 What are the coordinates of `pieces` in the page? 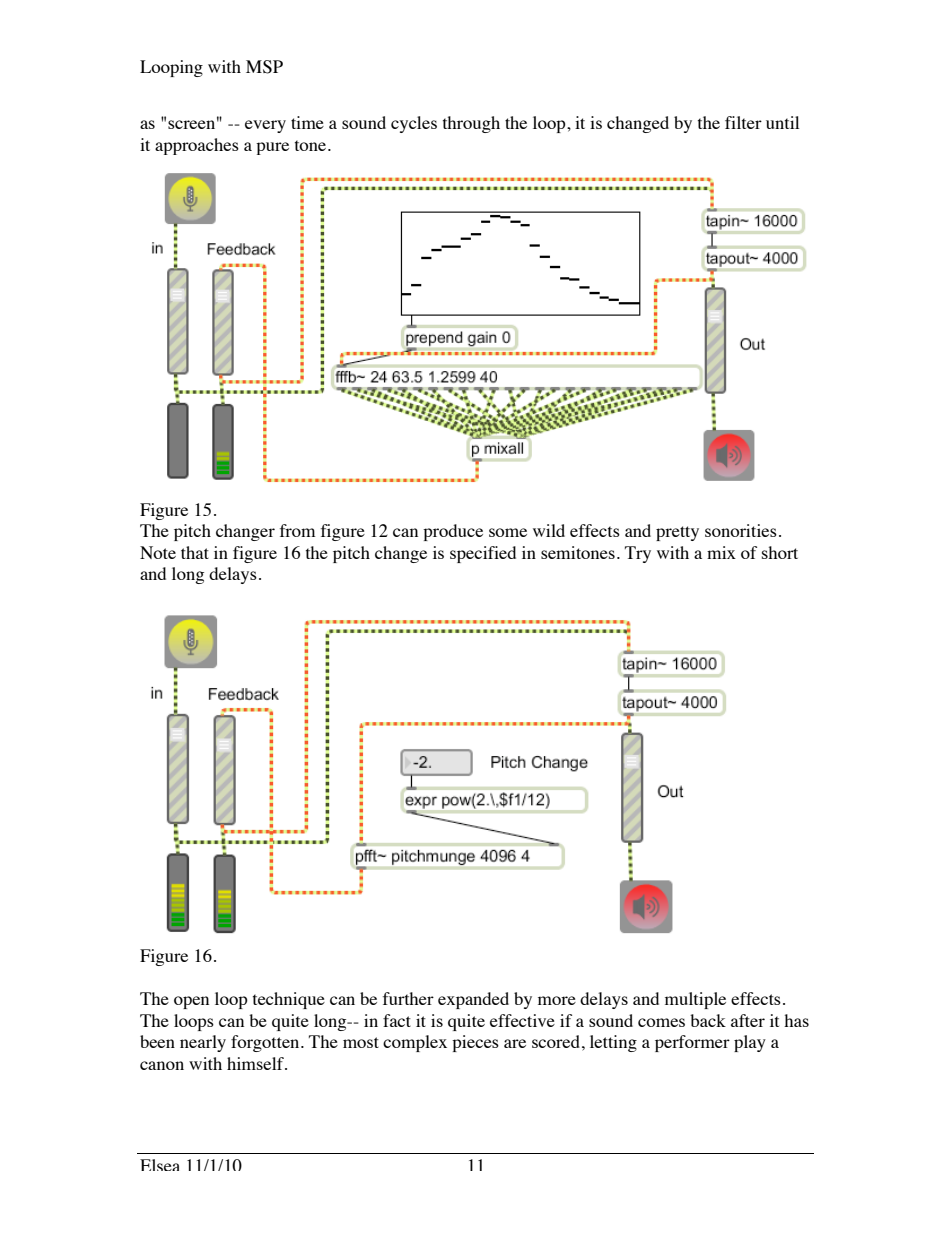 It's located at (475, 1043).
